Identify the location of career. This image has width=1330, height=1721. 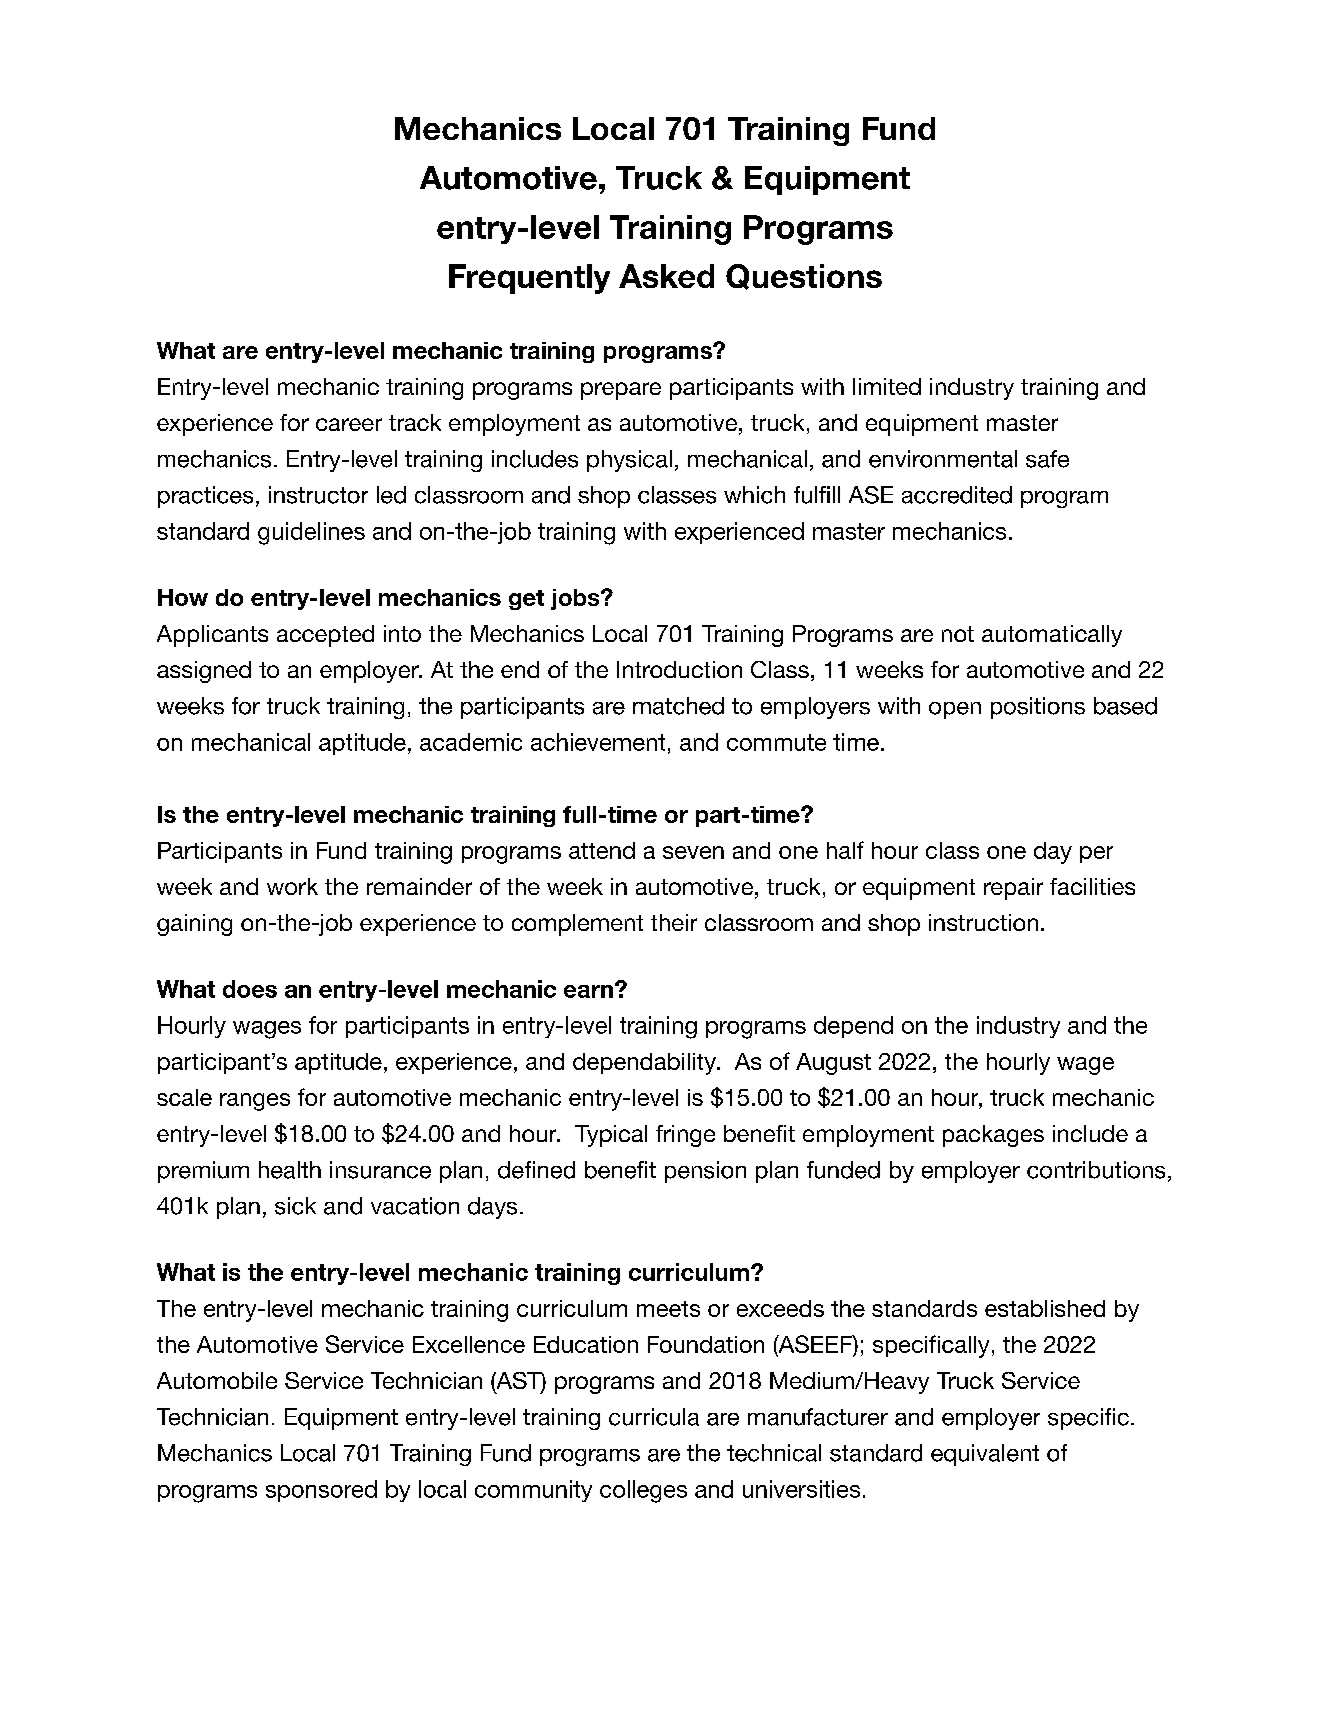
(349, 424).
